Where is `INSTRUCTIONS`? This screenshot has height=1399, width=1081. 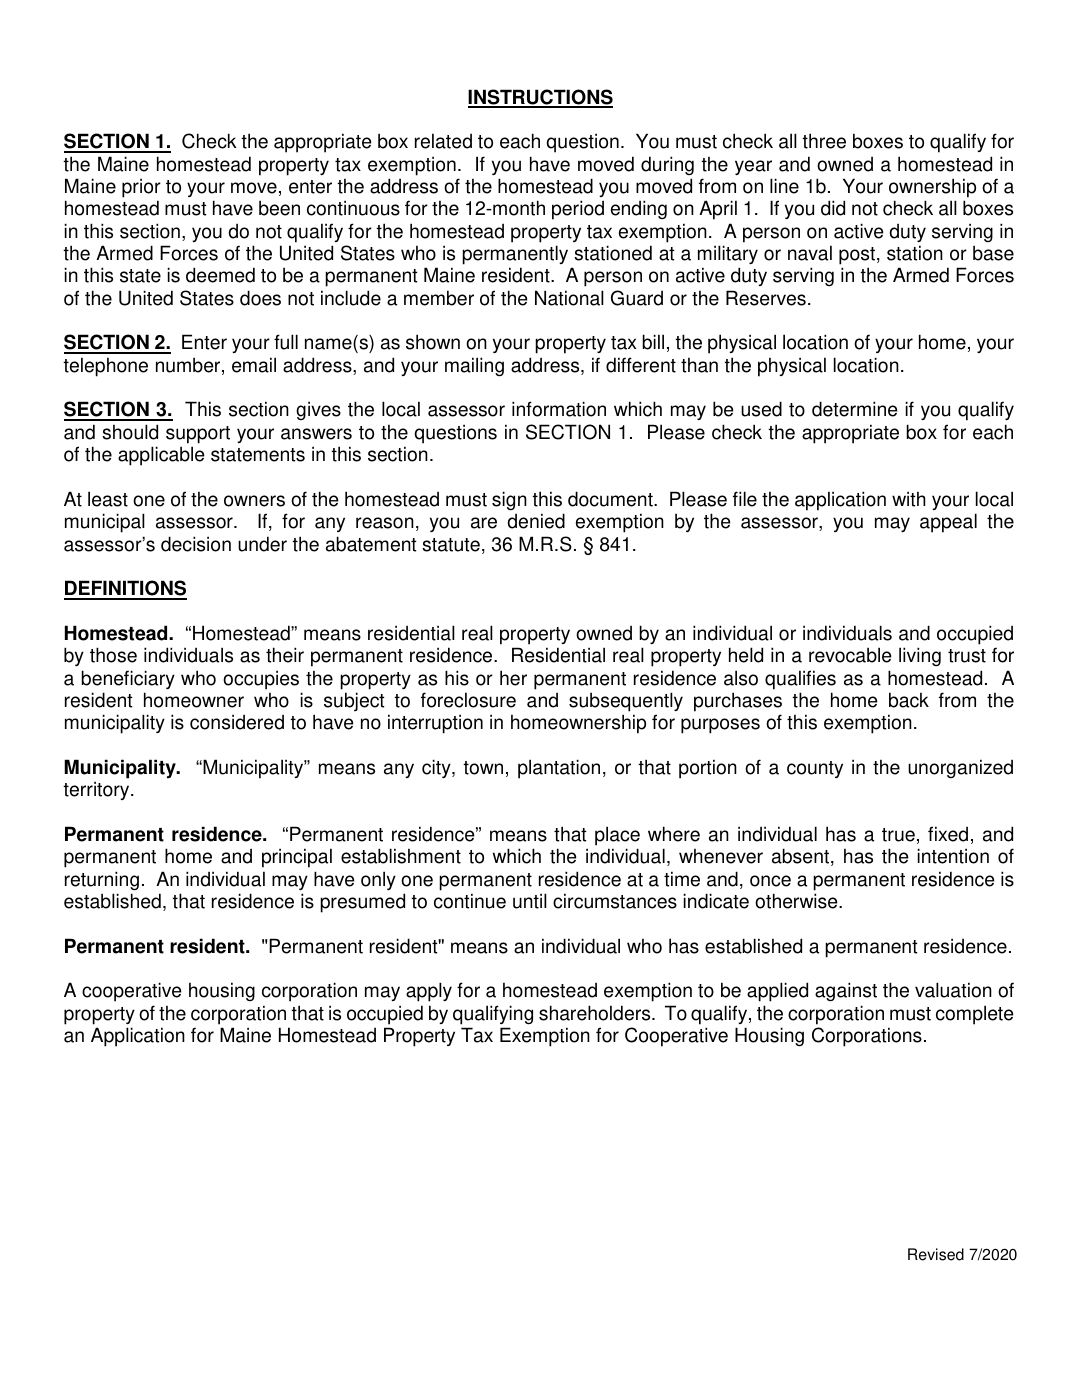
INSTRUCTIONS is located at coordinates (540, 98).
